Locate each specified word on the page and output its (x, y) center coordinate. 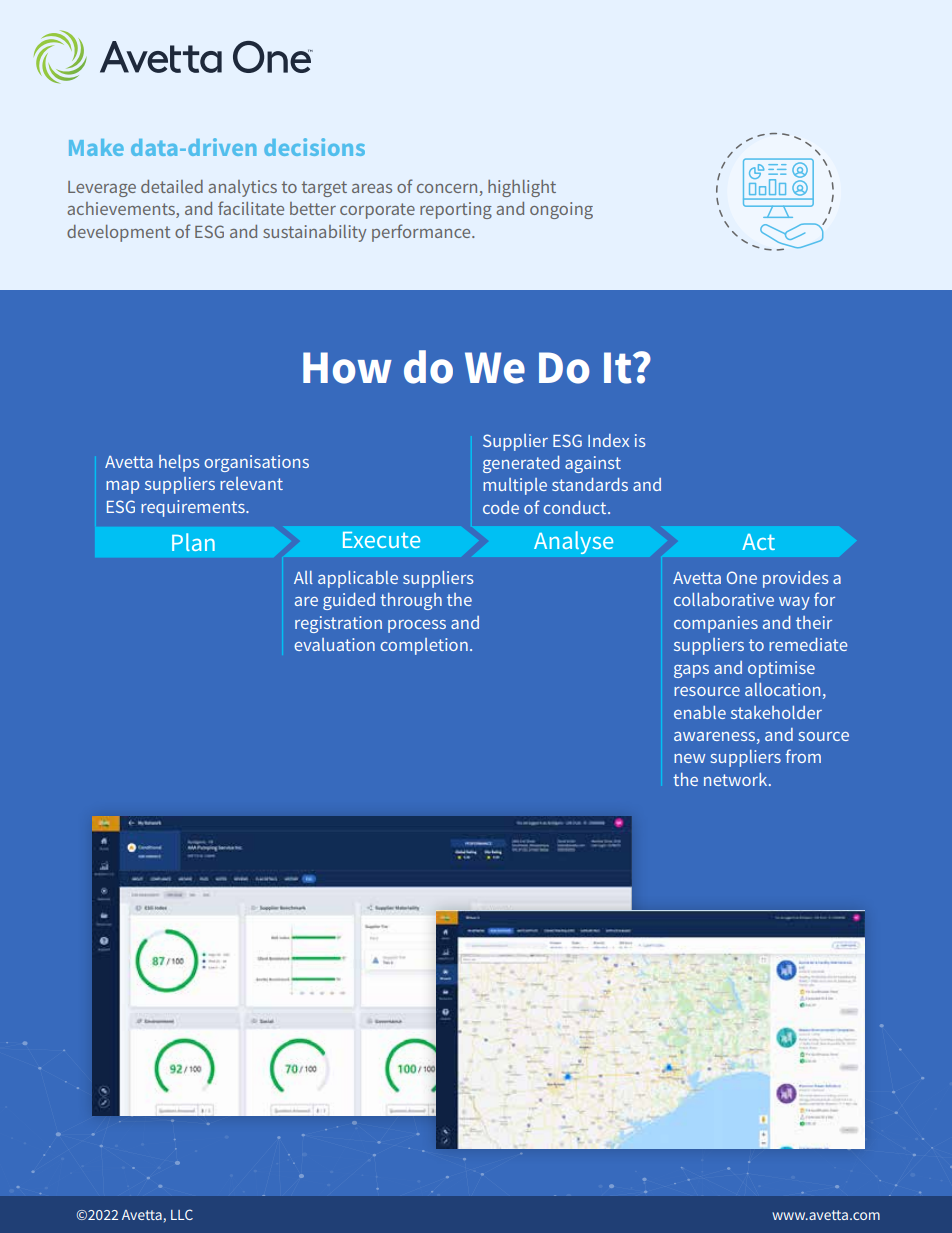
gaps (691, 671)
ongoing (561, 210)
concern (448, 190)
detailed (172, 186)
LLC (182, 1214)
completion (424, 646)
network (737, 779)
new (689, 758)
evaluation (334, 644)
